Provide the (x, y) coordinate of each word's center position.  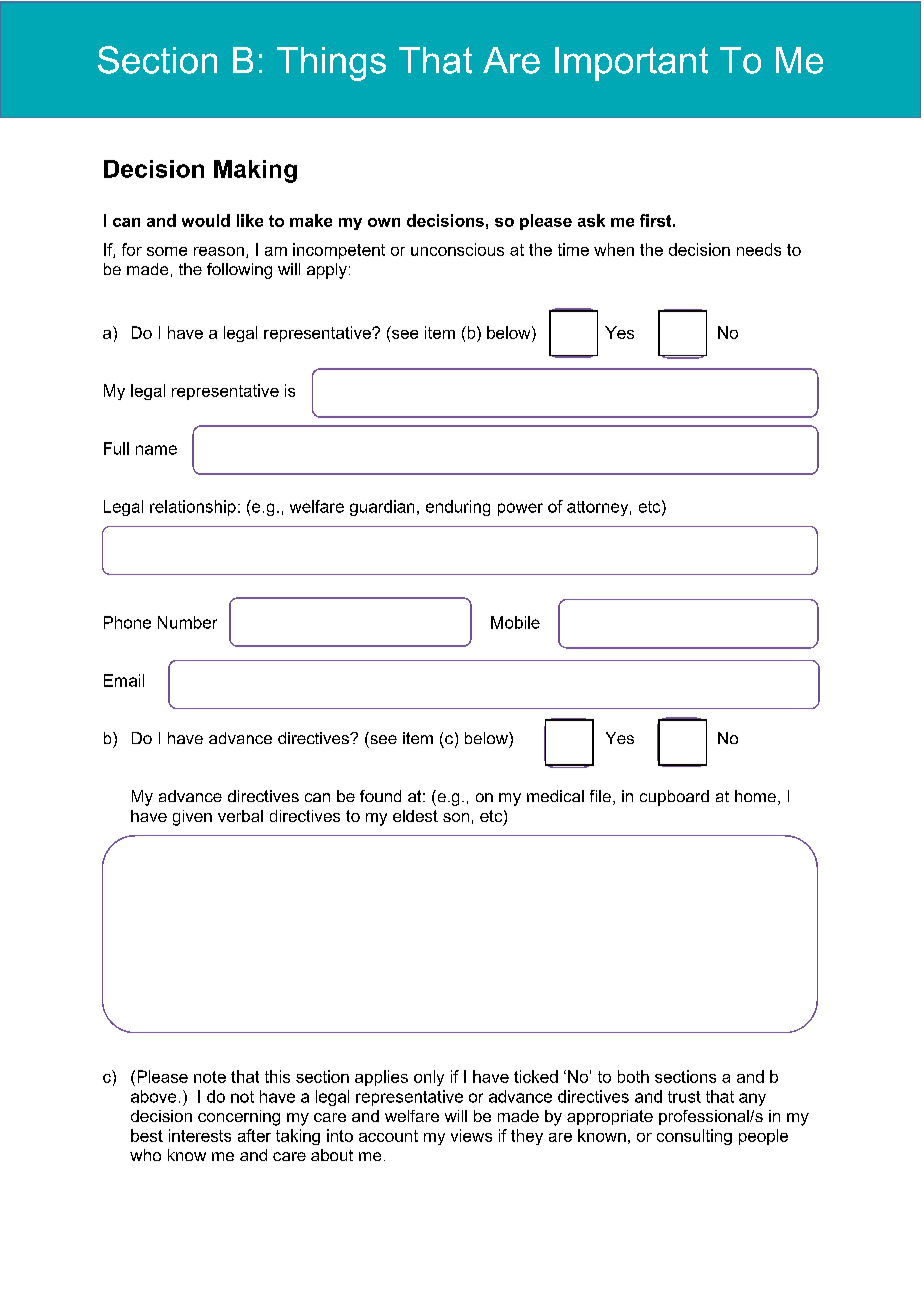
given (192, 818)
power (520, 509)
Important (631, 64)
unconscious (457, 249)
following (239, 271)
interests (200, 1135)
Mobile (515, 622)
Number (187, 622)
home (755, 796)
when (614, 249)
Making (255, 171)
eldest (415, 816)
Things (331, 64)
